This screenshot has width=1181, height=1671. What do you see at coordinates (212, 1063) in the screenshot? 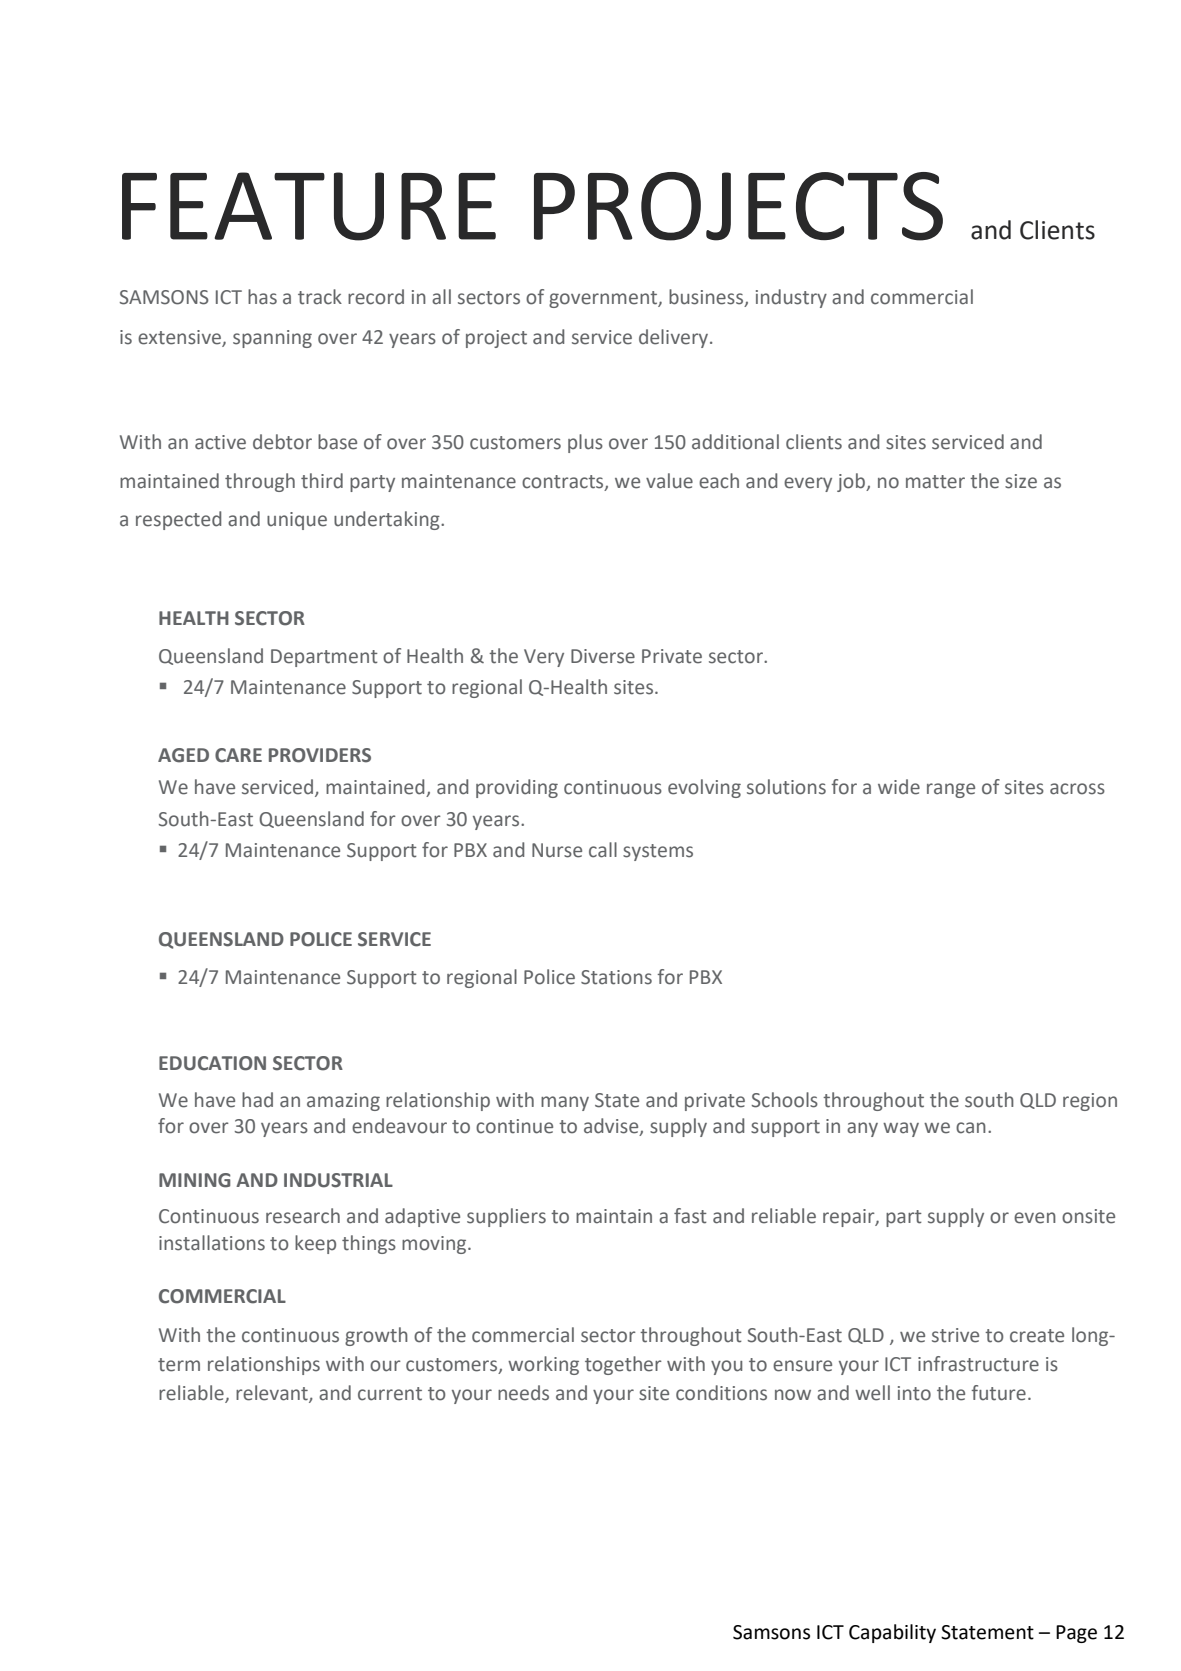
I see `EDUCATION` at bounding box center [212, 1063].
